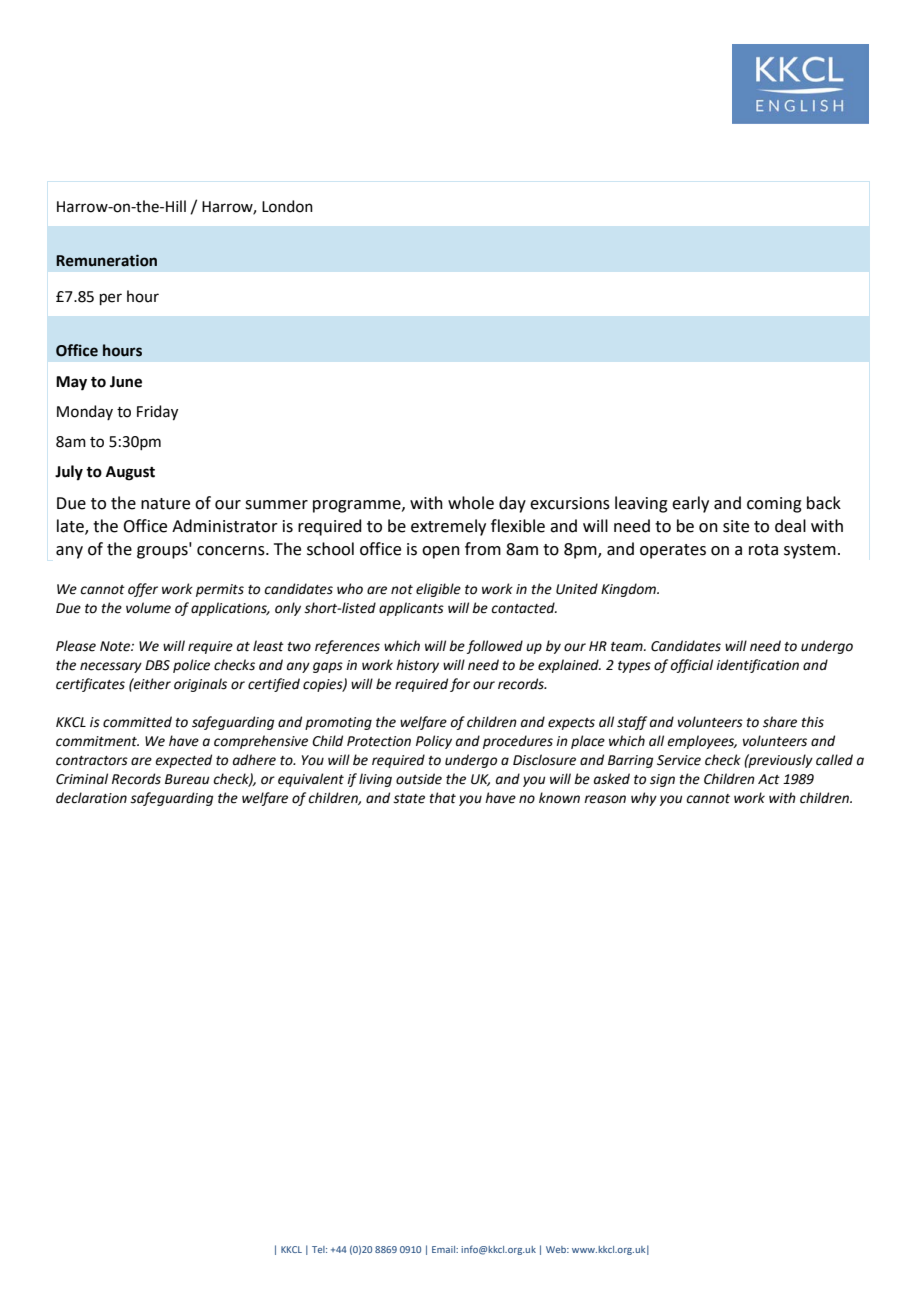 The width and height of the page is (924, 1308). What do you see at coordinates (471, 503) in the page?
I see `whole` at bounding box center [471, 503].
